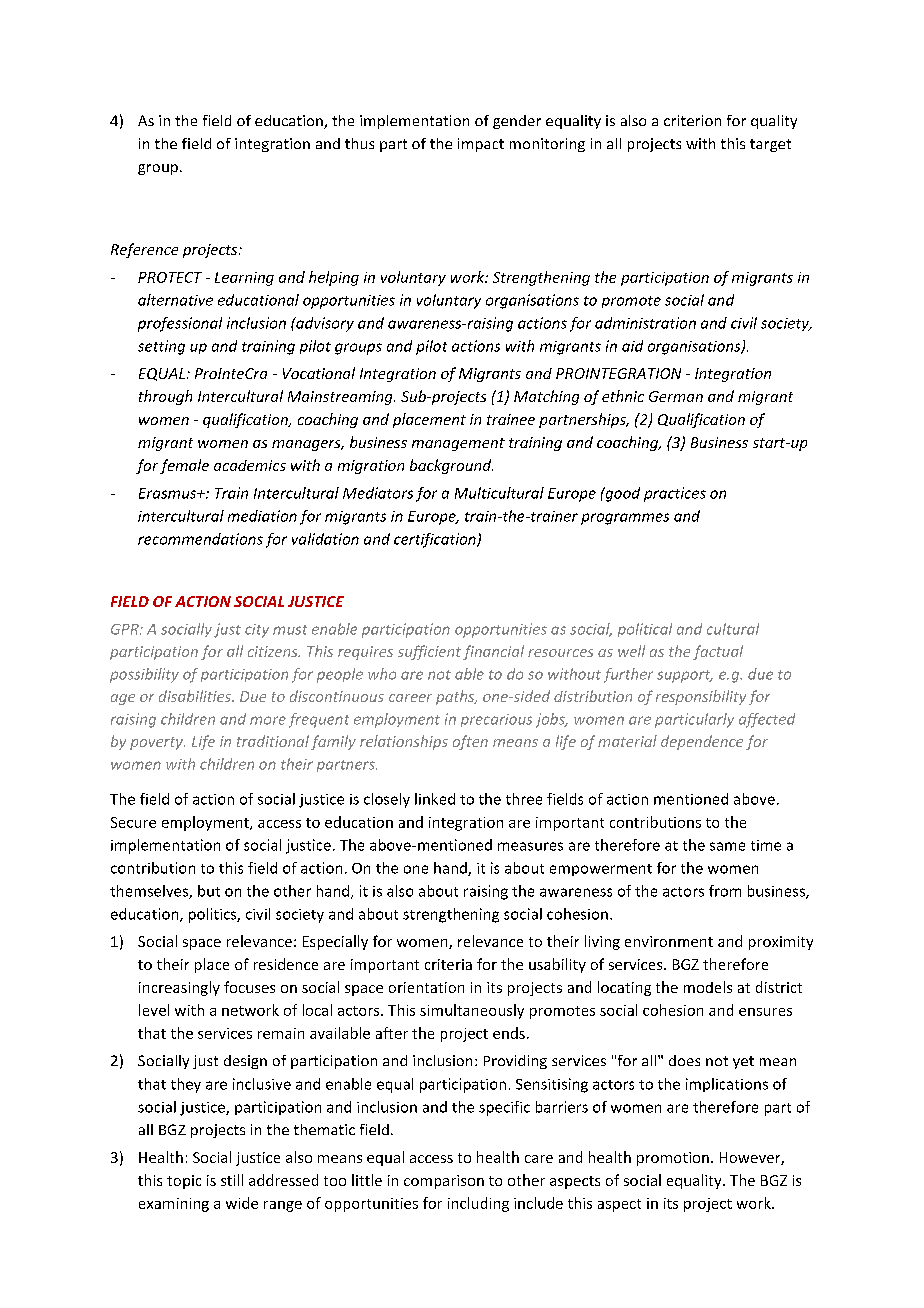 Image resolution: width=924 pixels, height=1308 pixels. Describe the element at coordinates (144, 250) in the image. I see `Reference` at that location.
